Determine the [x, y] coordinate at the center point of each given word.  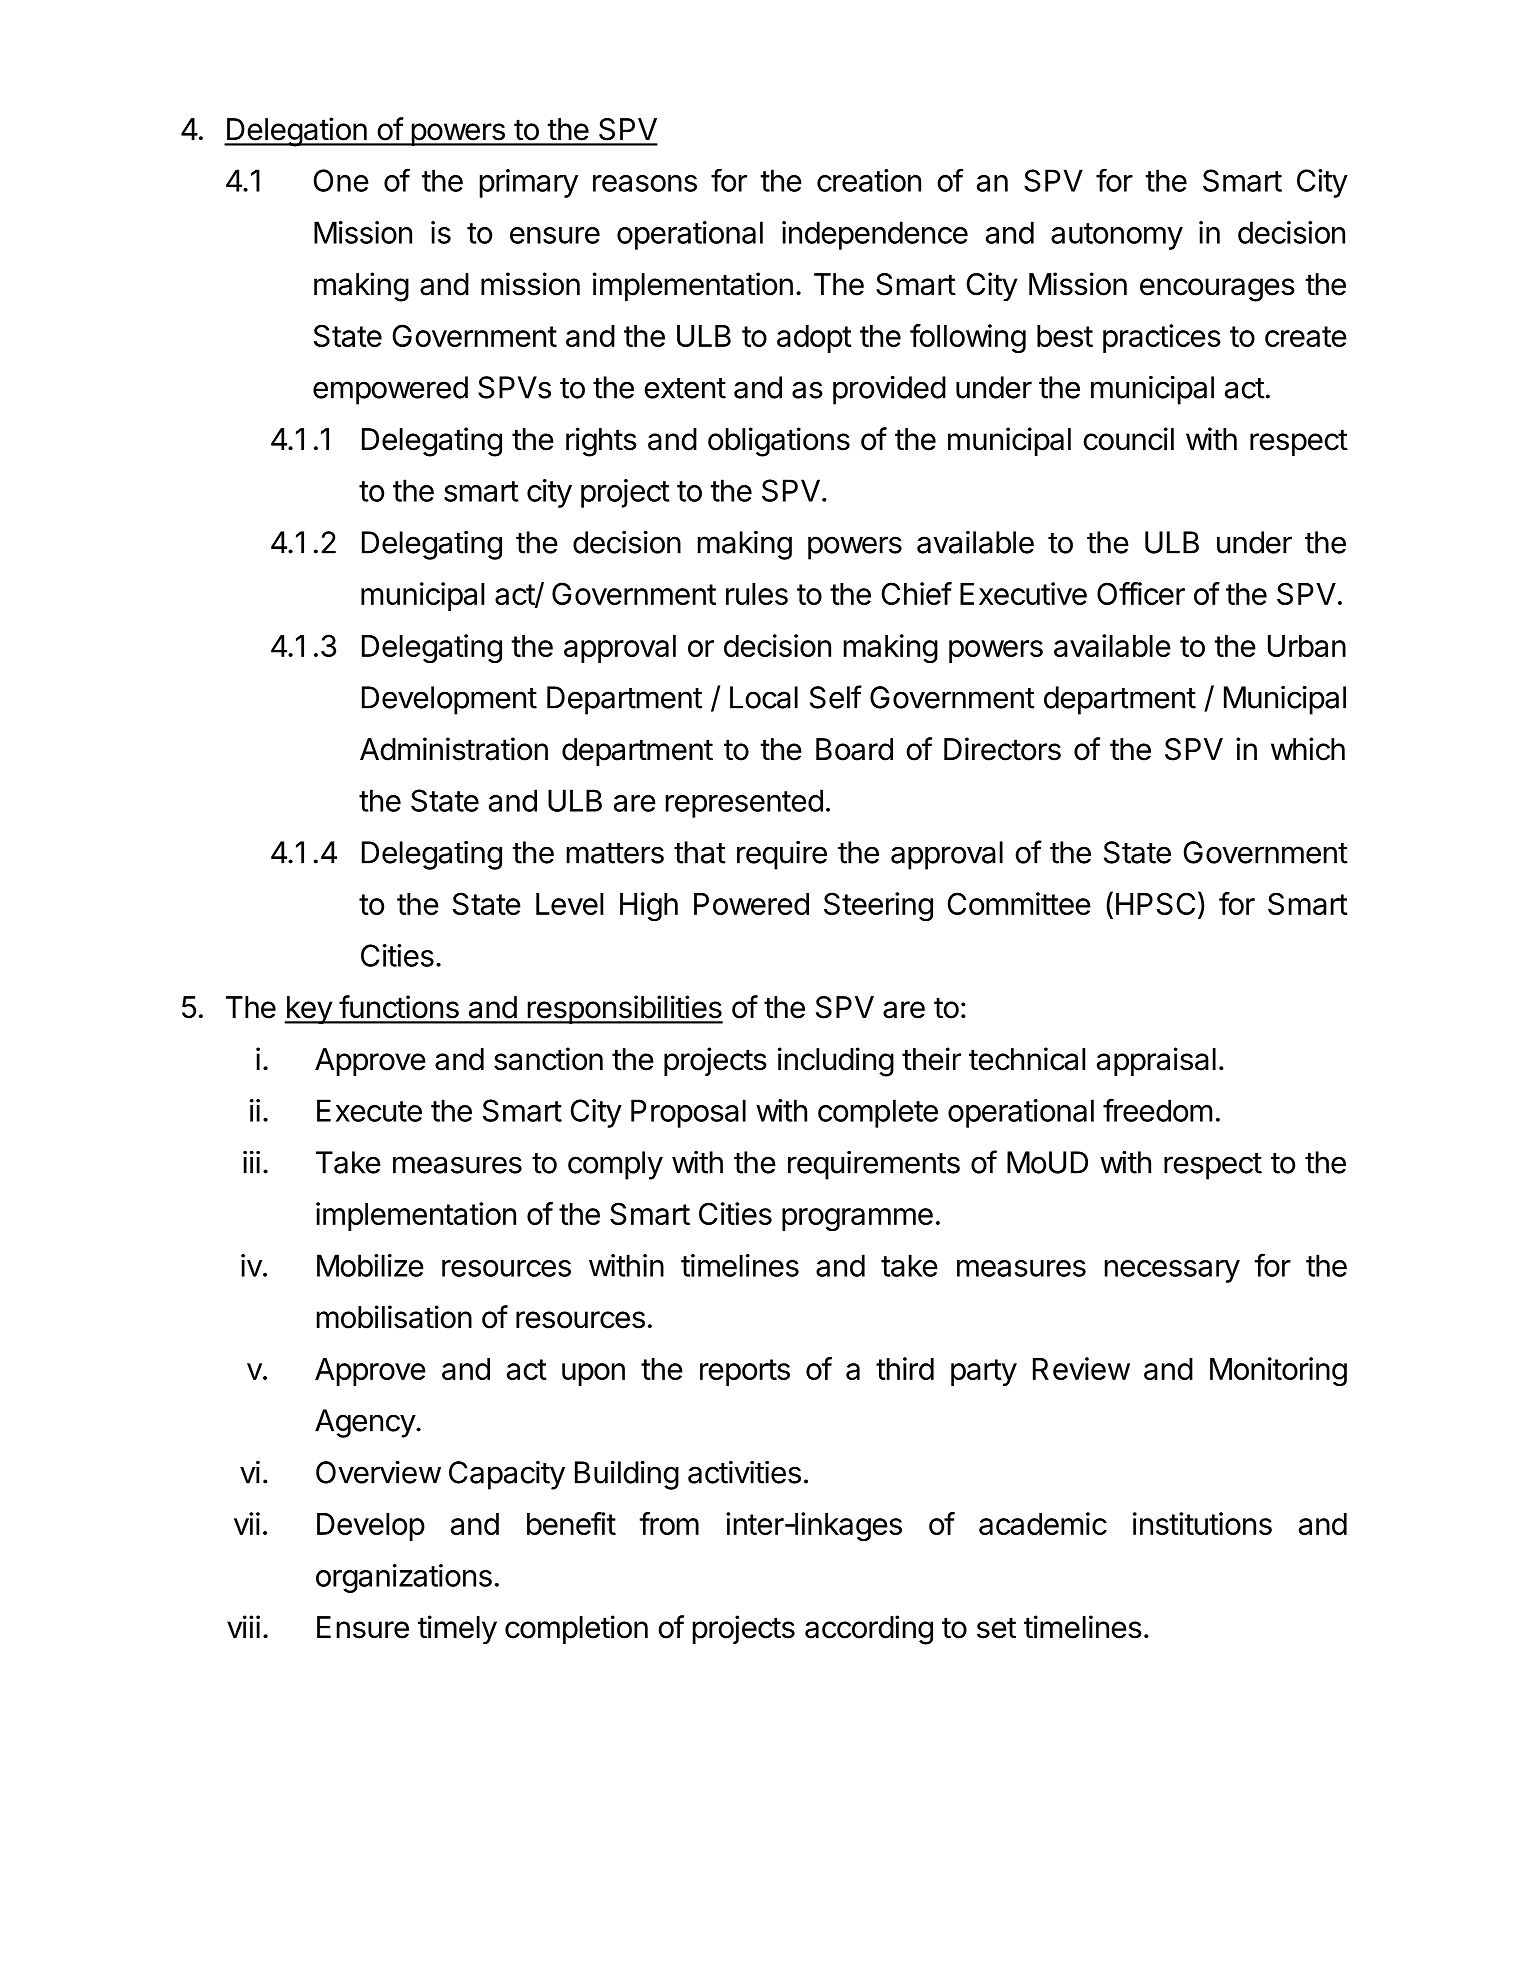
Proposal [688, 1113]
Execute [369, 1110]
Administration [454, 749]
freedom [1157, 1110]
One [341, 180]
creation [869, 180]
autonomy [1117, 236]
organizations [404, 1578]
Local [764, 697]
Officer [1141, 593]
